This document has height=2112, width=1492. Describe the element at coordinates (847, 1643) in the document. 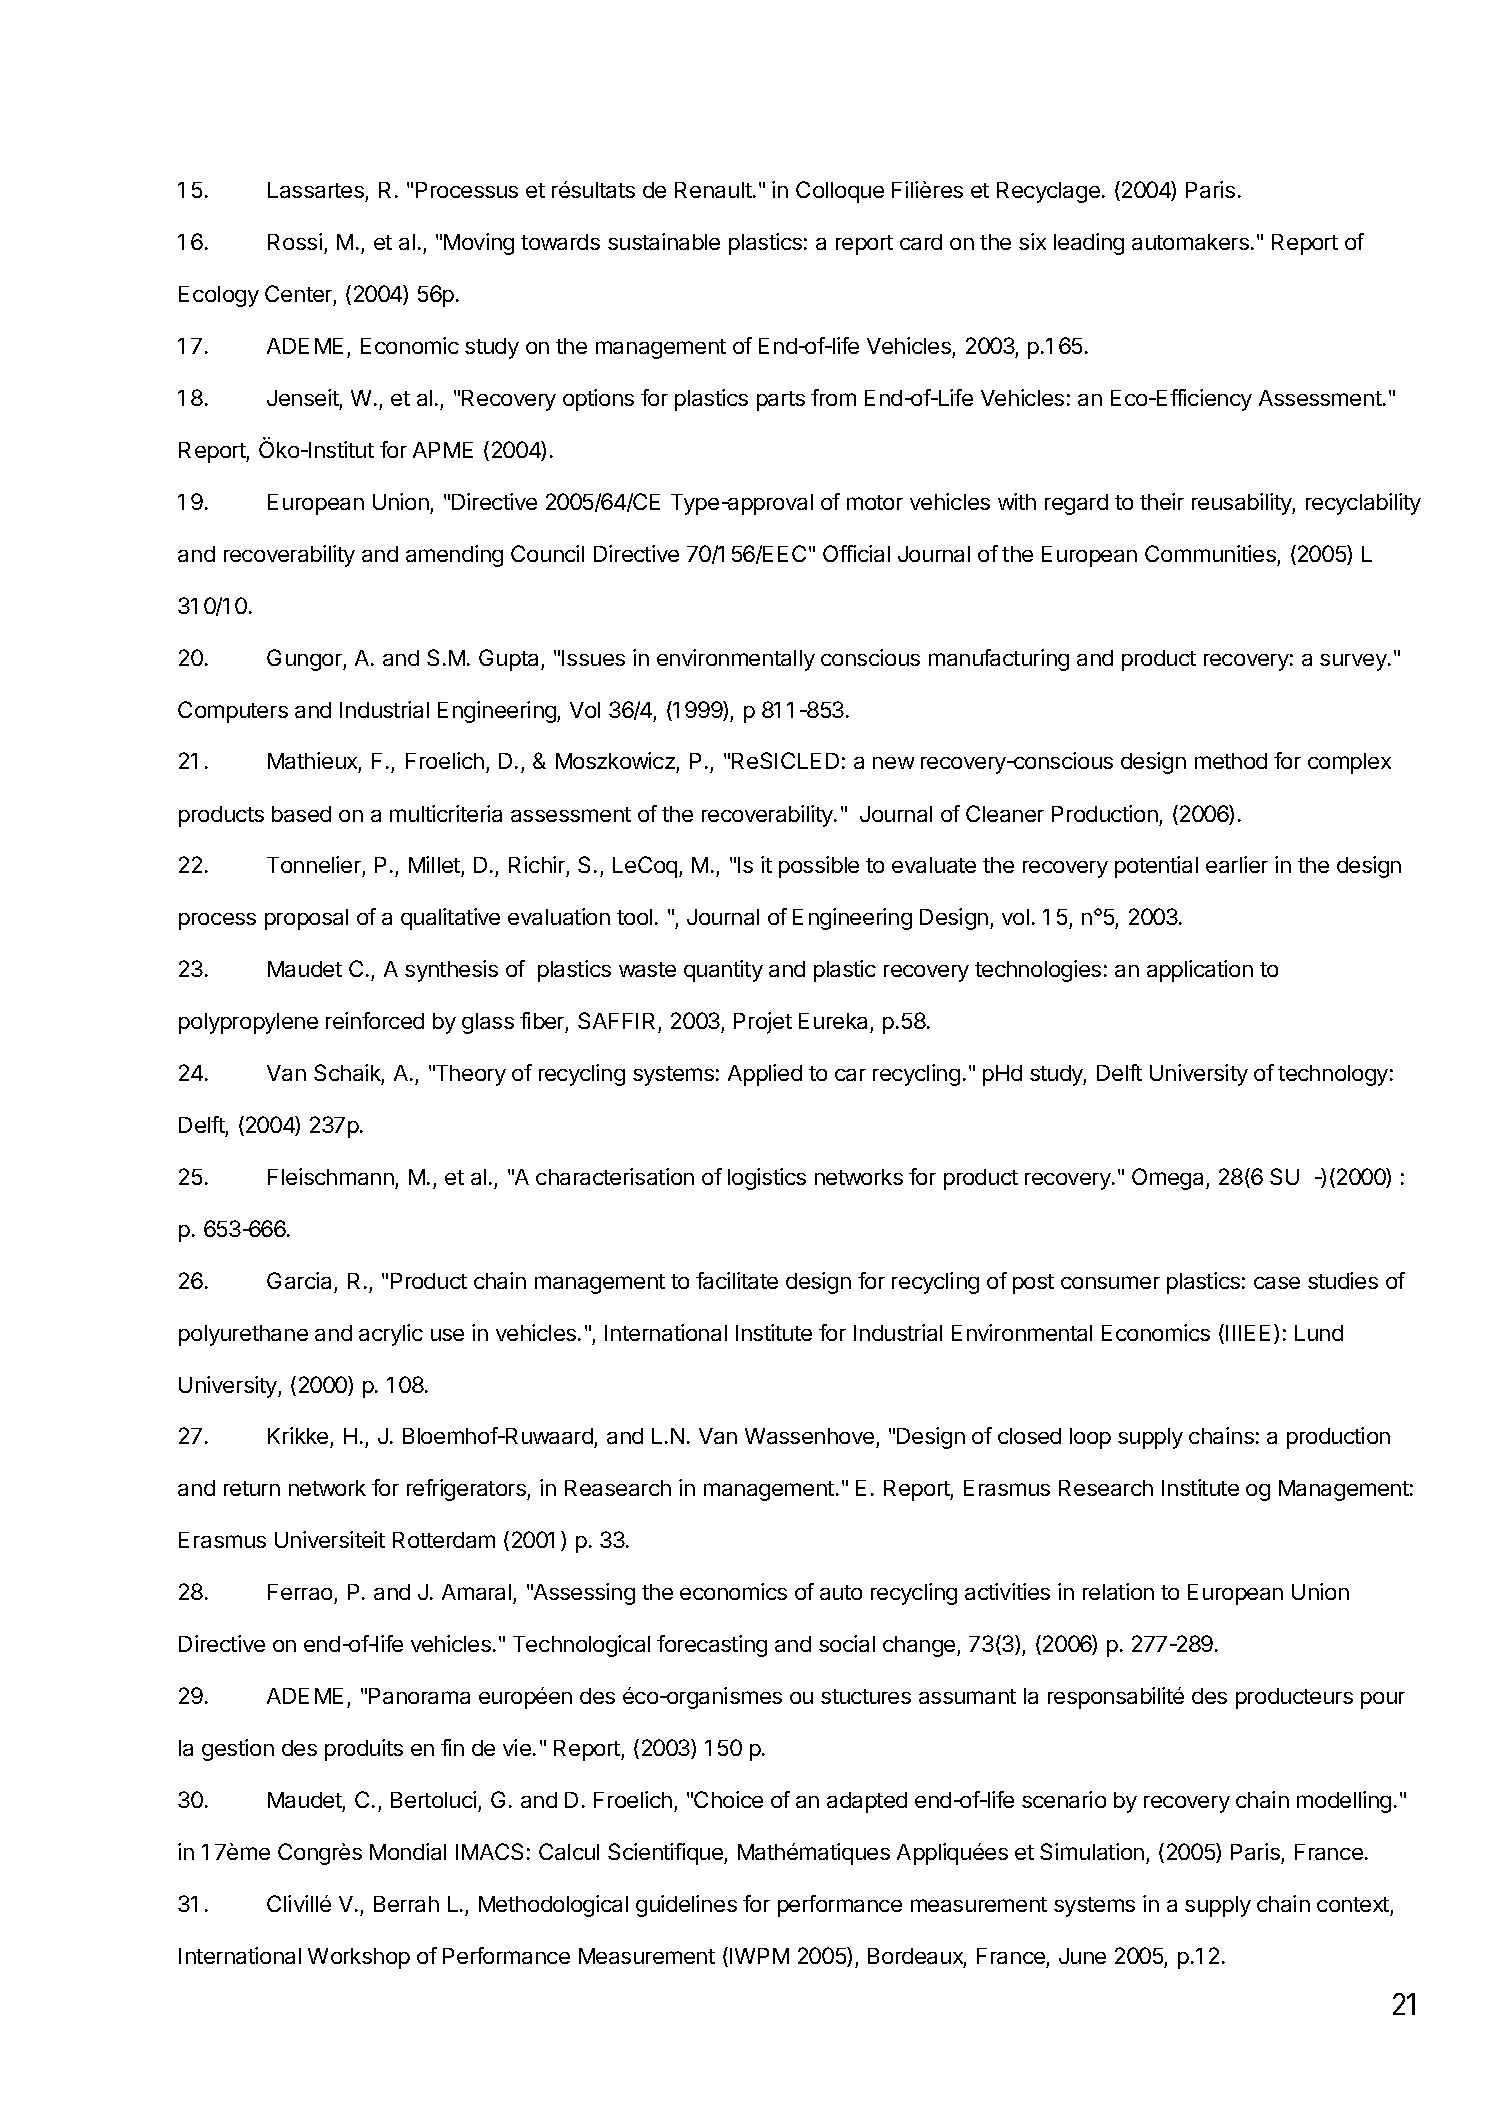

I see `social` at that location.
